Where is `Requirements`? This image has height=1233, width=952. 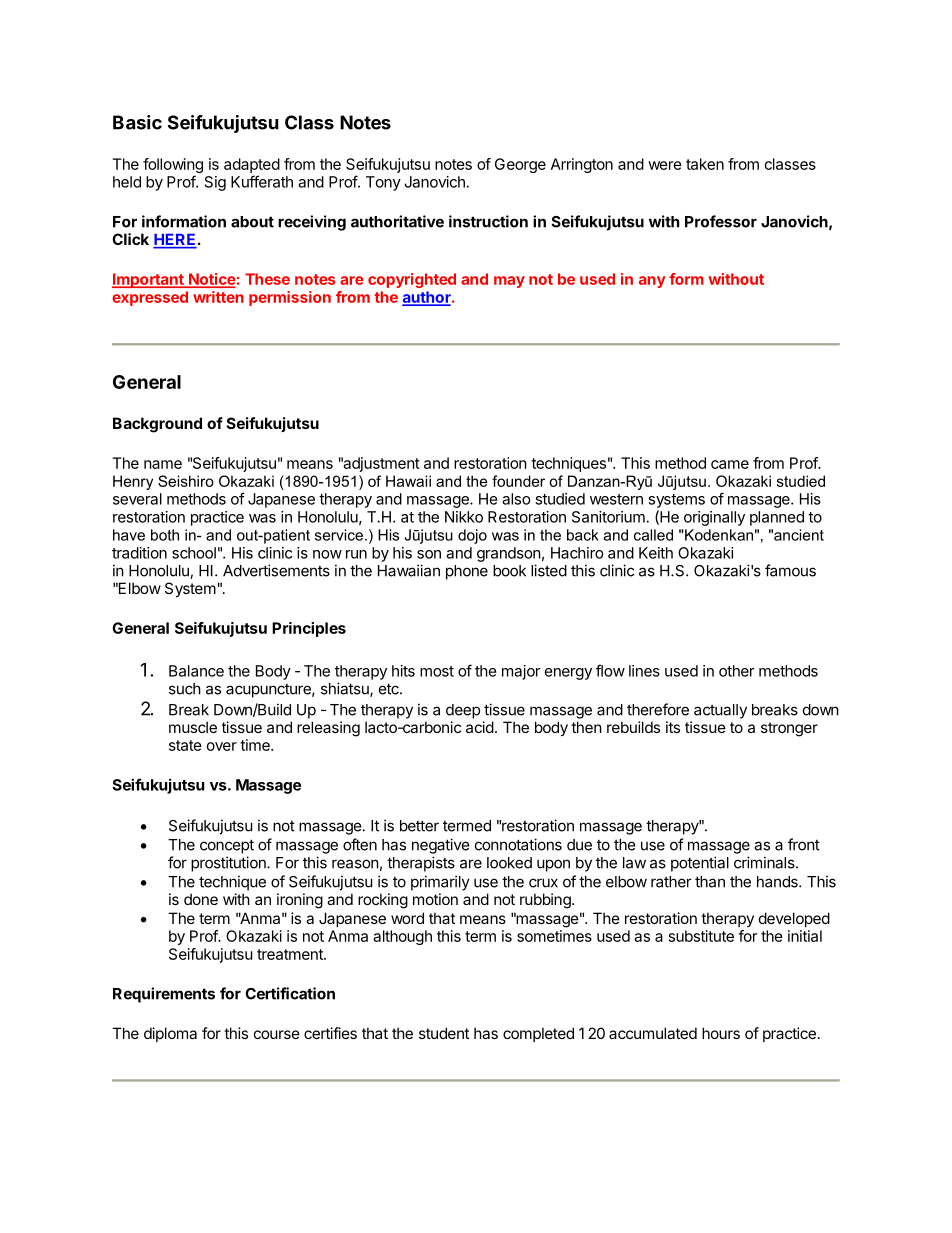 Requirements is located at coordinates (164, 995).
